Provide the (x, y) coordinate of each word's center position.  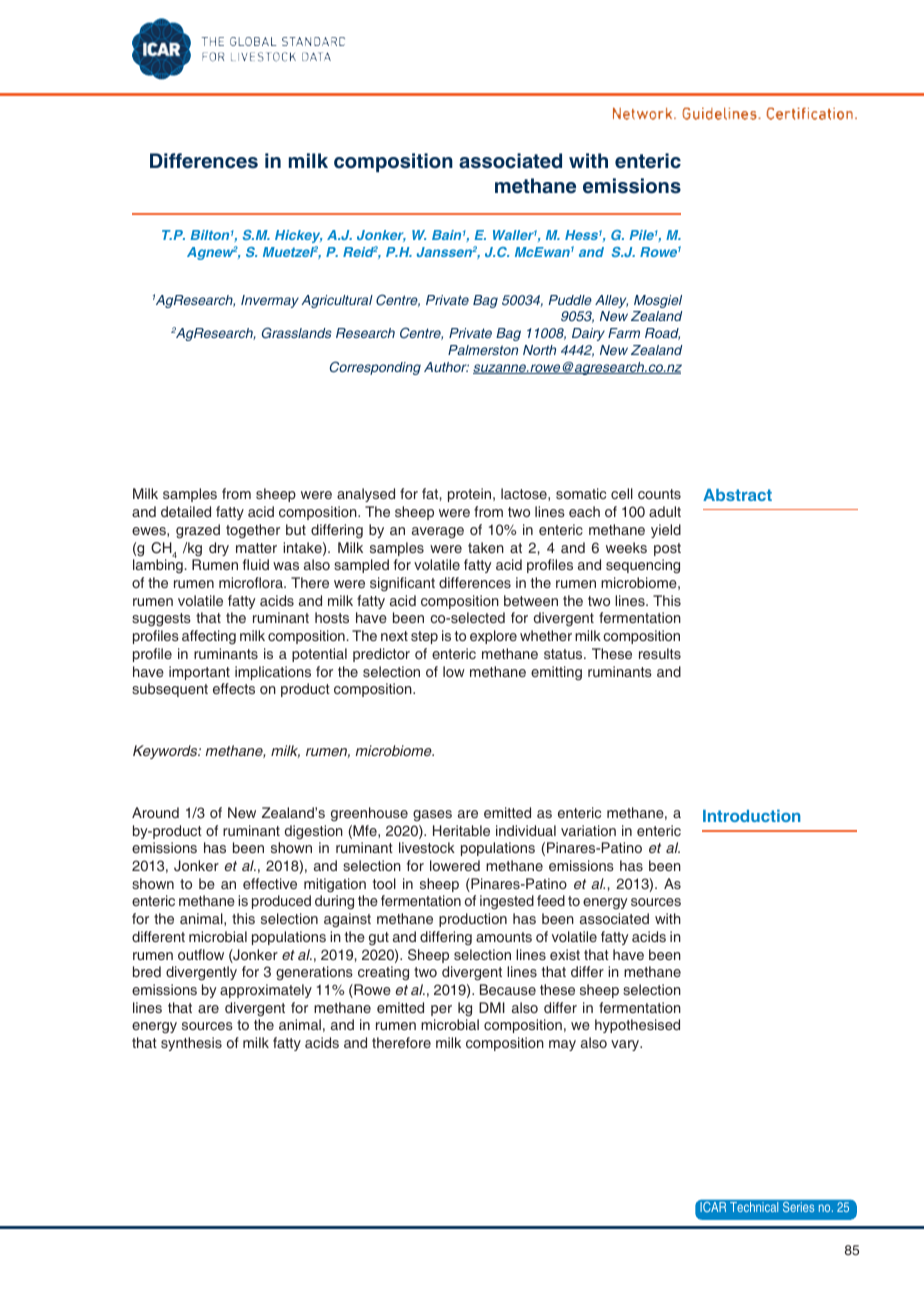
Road (662, 334)
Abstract (737, 495)
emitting (556, 673)
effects (234, 688)
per (441, 1010)
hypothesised (637, 1026)
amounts (504, 937)
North (539, 350)
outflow (201, 954)
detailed (186, 511)
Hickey (299, 236)
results (660, 653)
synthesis (191, 1044)
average (438, 533)
